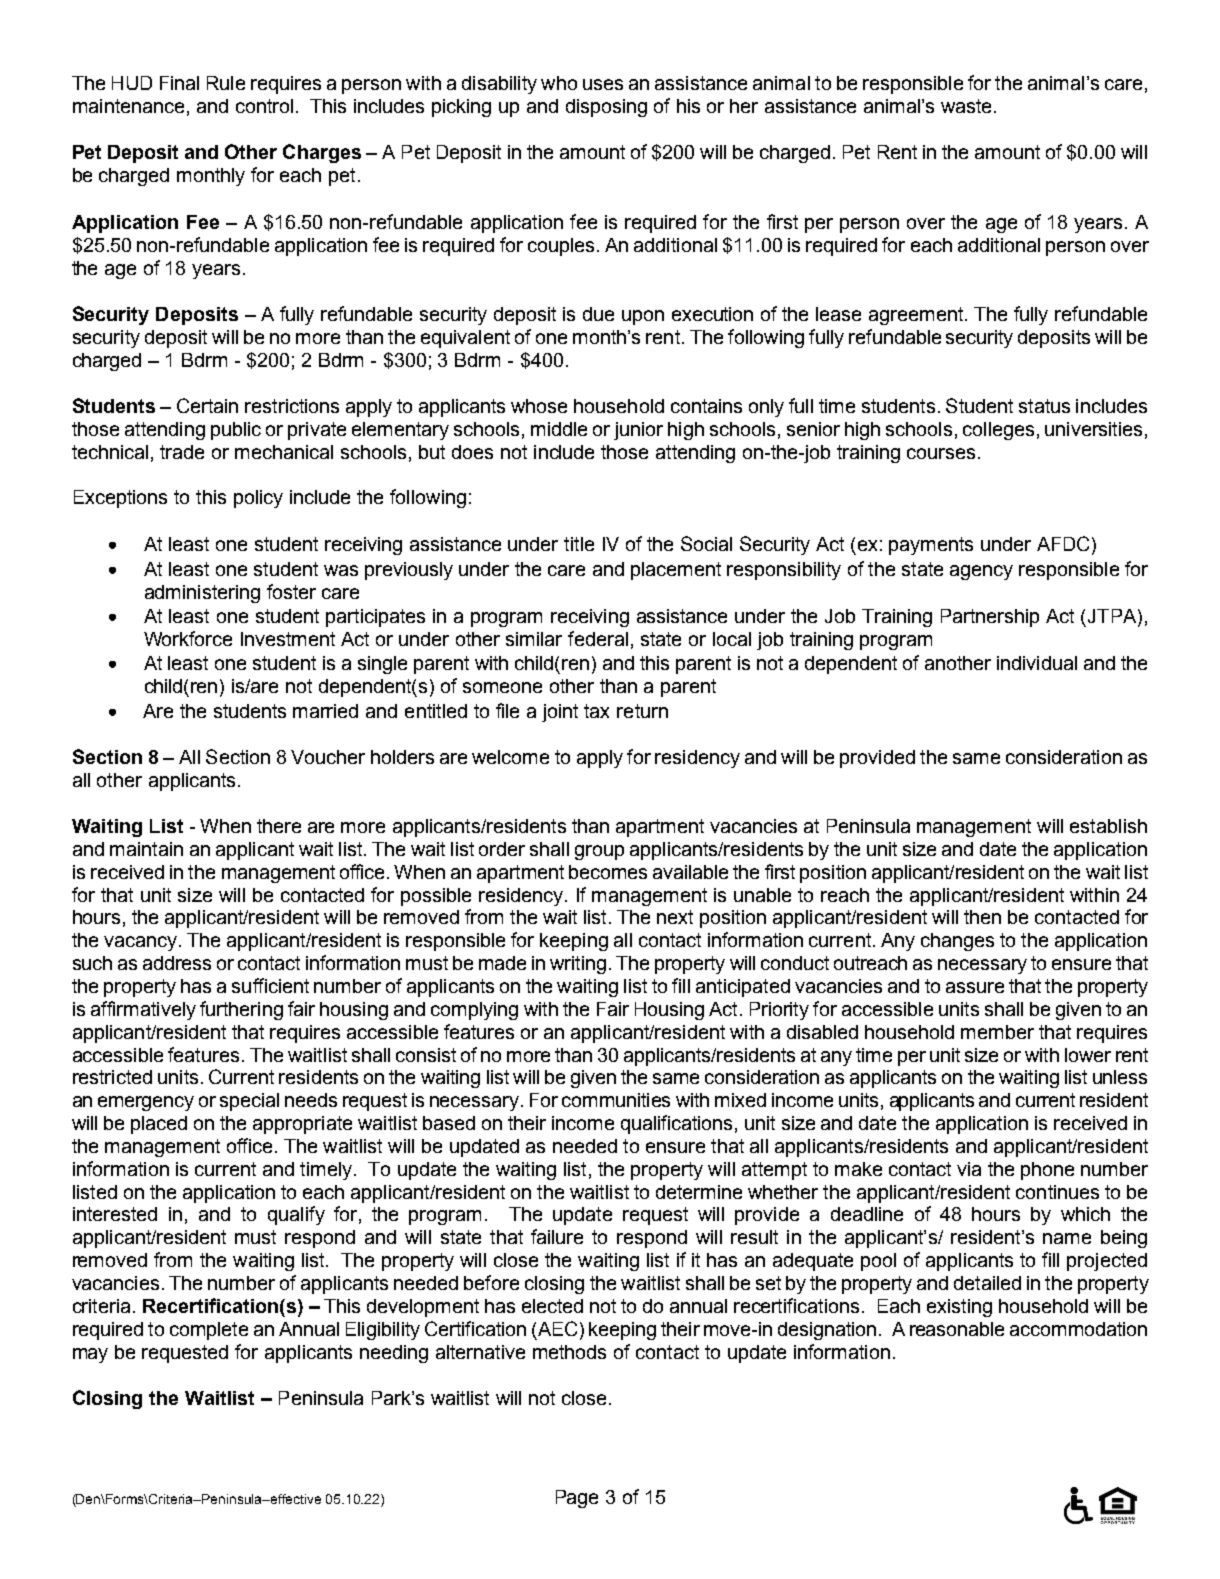  What do you see at coordinates (968, 106) in the screenshot?
I see `waste` at bounding box center [968, 106].
